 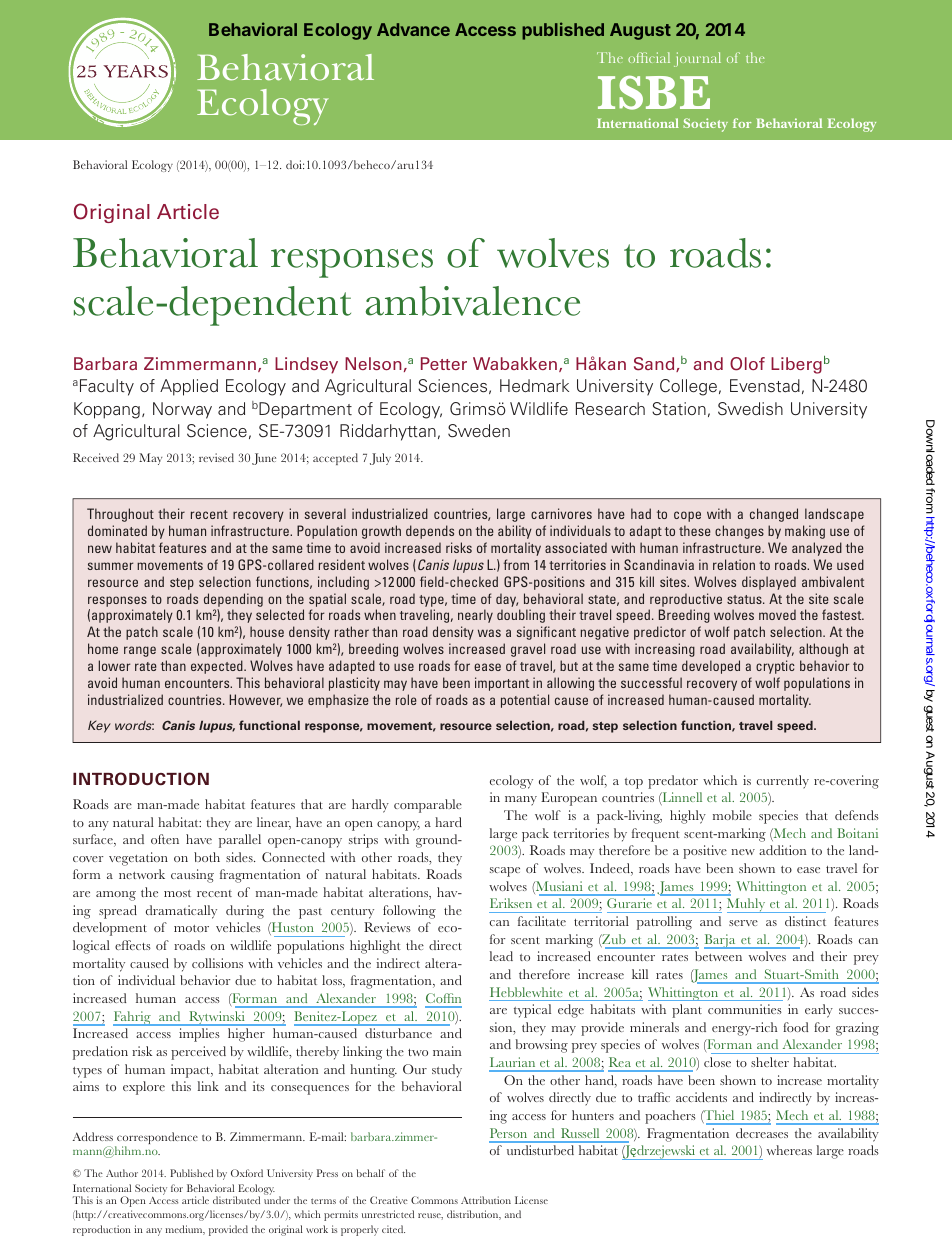 I want to click on distributed, so click(x=236, y=1200).
